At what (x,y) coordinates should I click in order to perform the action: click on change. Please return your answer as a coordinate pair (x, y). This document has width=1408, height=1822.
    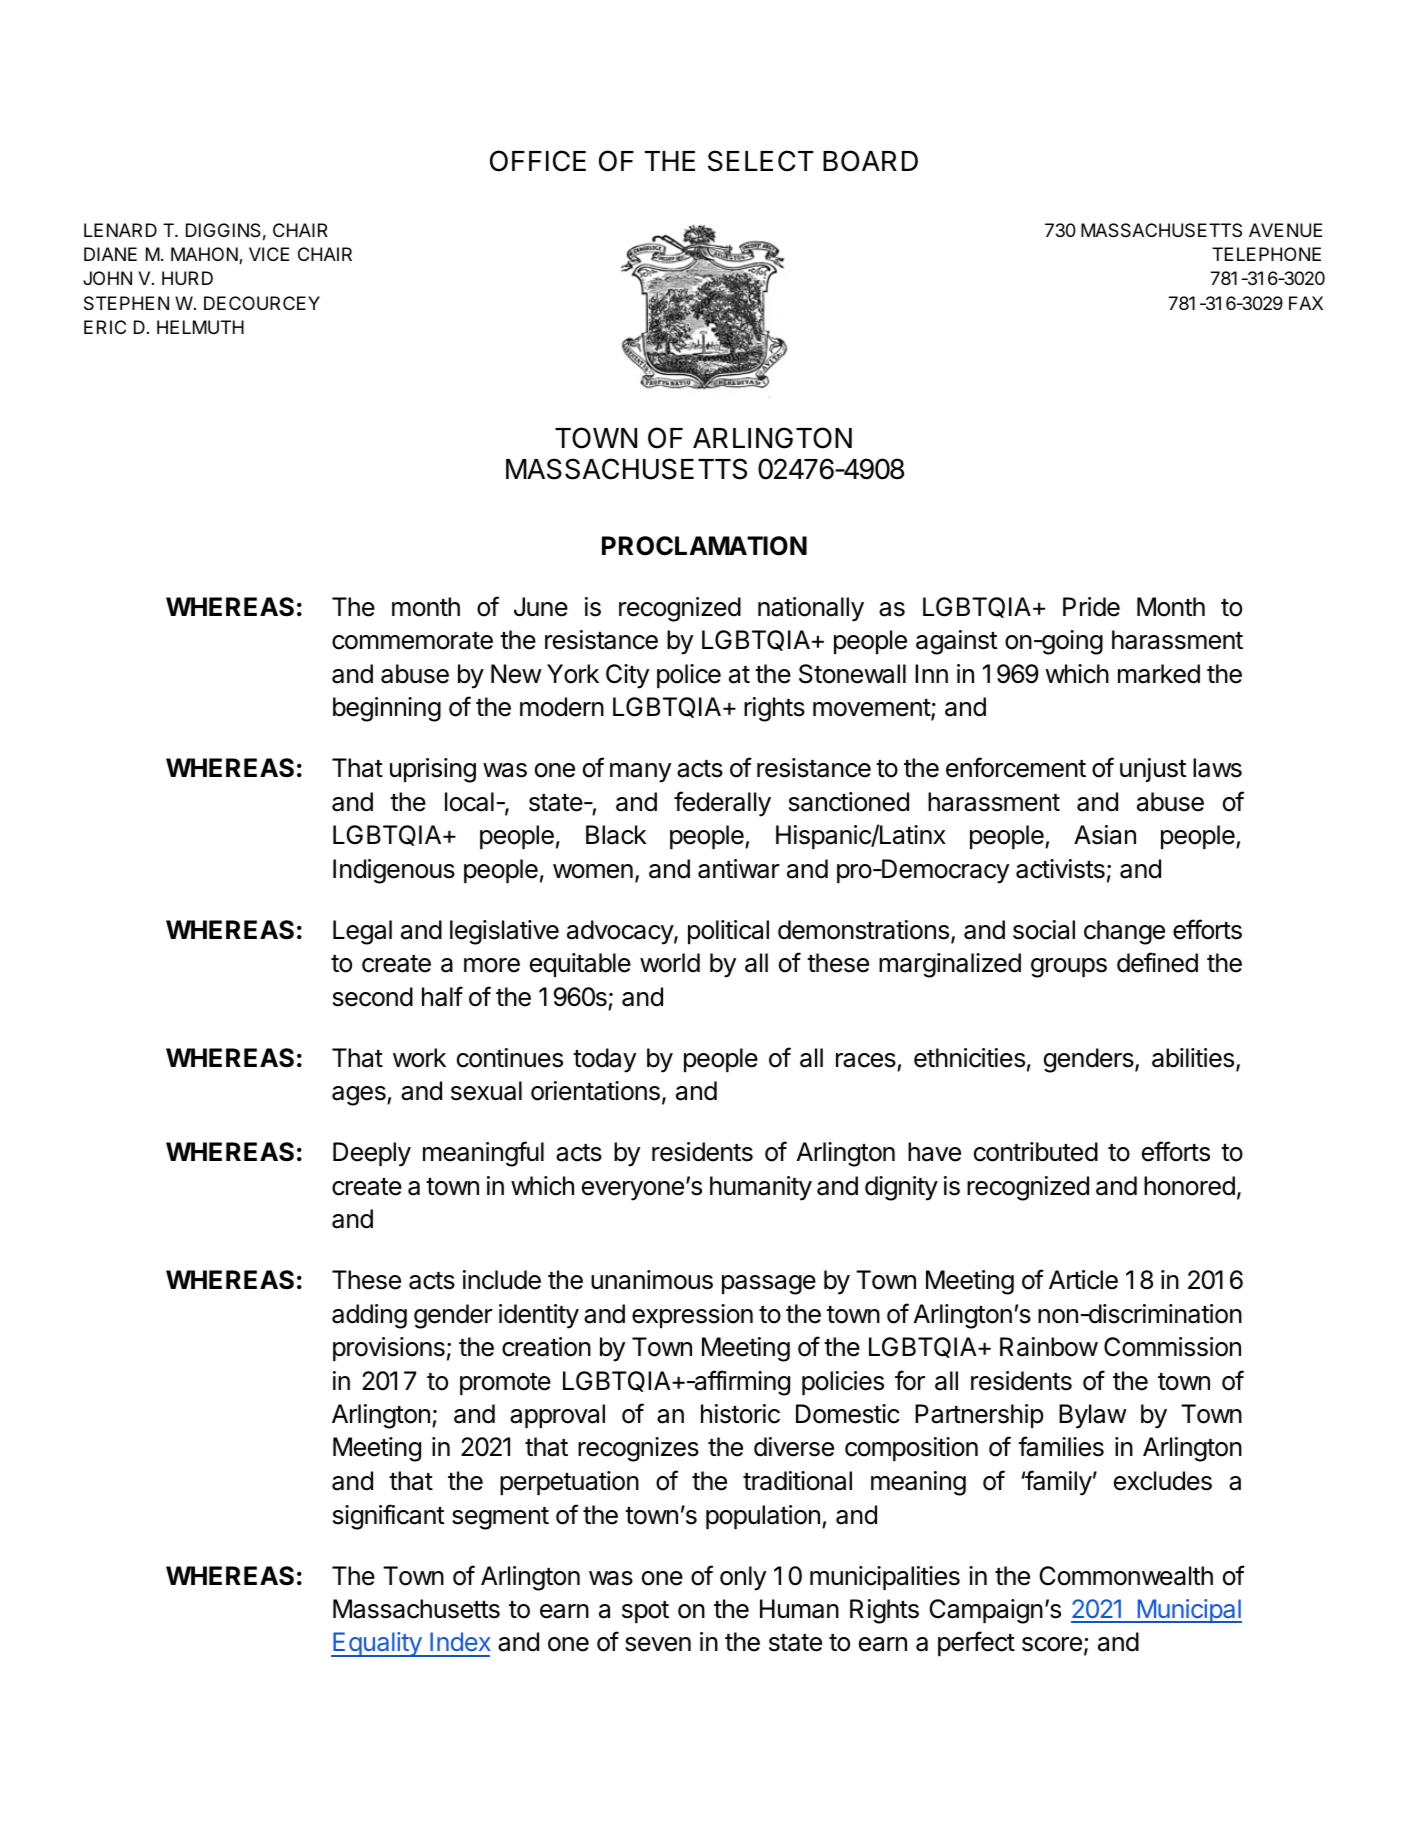
    Looking at the image, I should click on (1124, 932).
